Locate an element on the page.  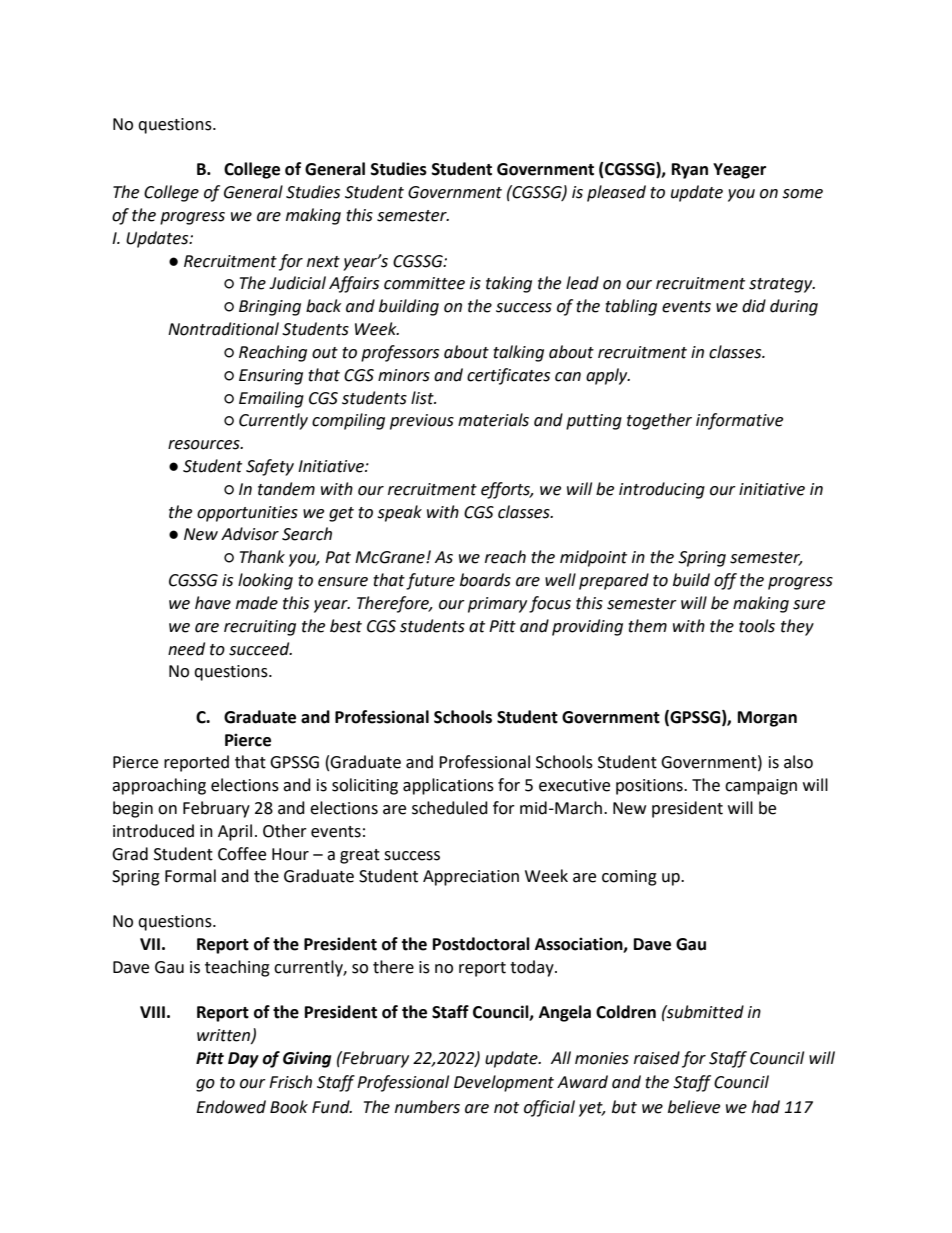
introducing is located at coordinates (662, 490).
